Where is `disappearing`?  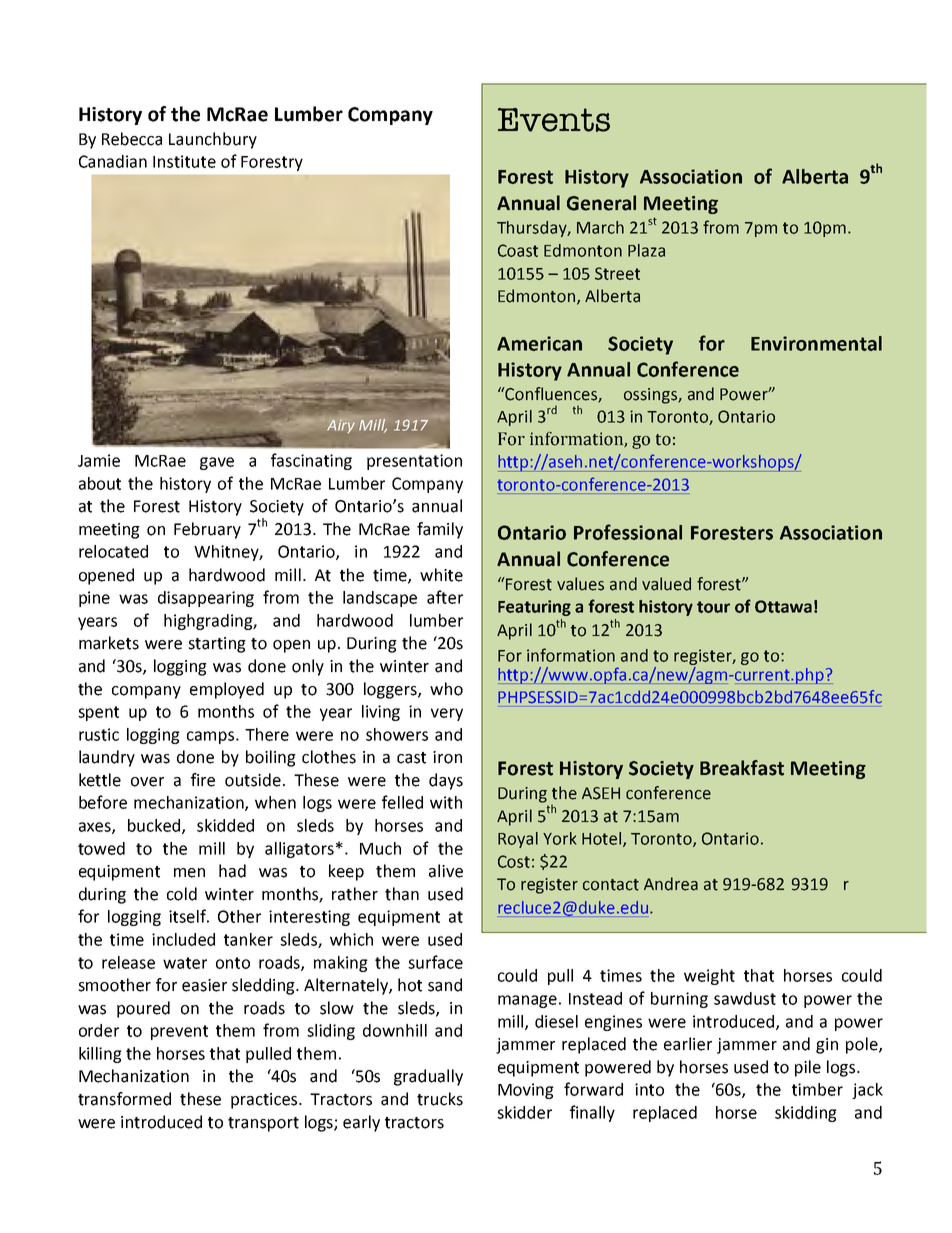 disappearing is located at coordinates (206, 599).
